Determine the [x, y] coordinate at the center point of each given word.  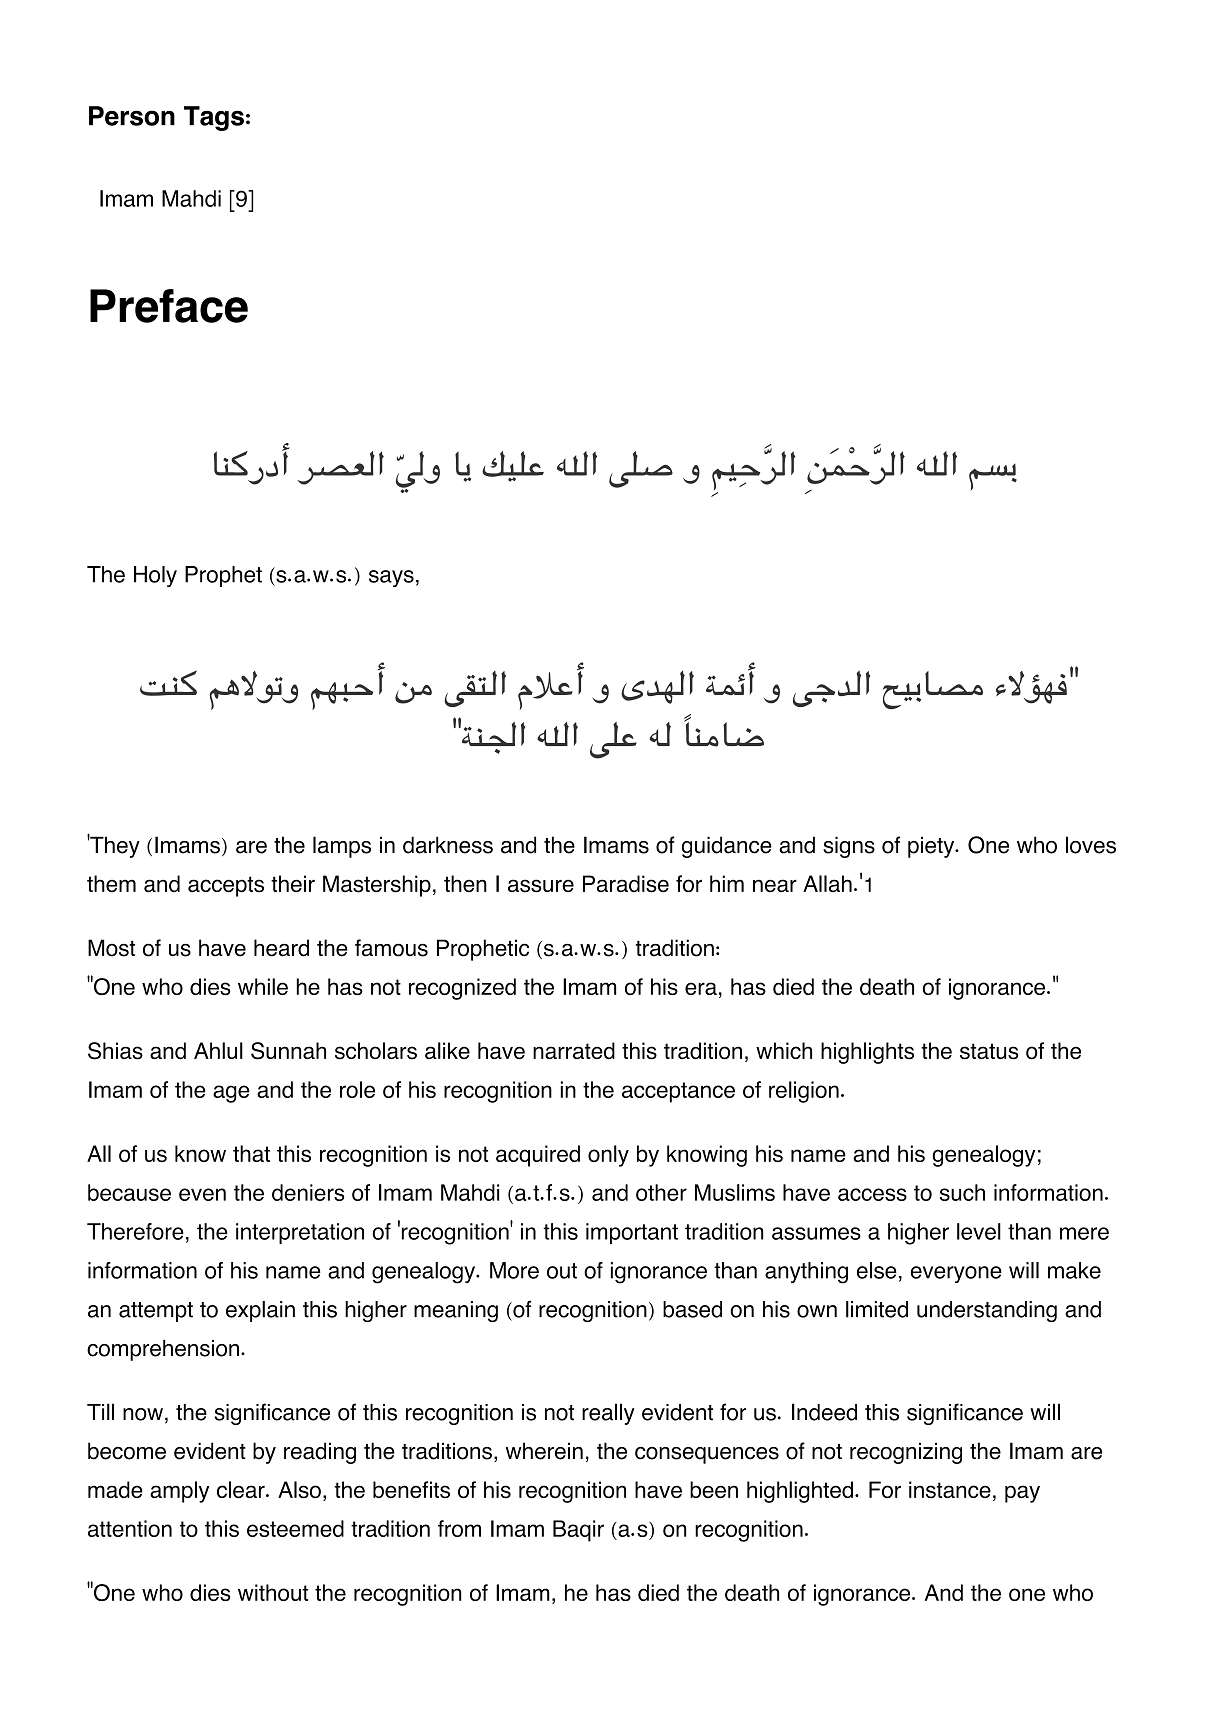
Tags [214, 118]
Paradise [626, 884]
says [391, 578]
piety [932, 847]
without [273, 1592]
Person [132, 116]
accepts [226, 886]
